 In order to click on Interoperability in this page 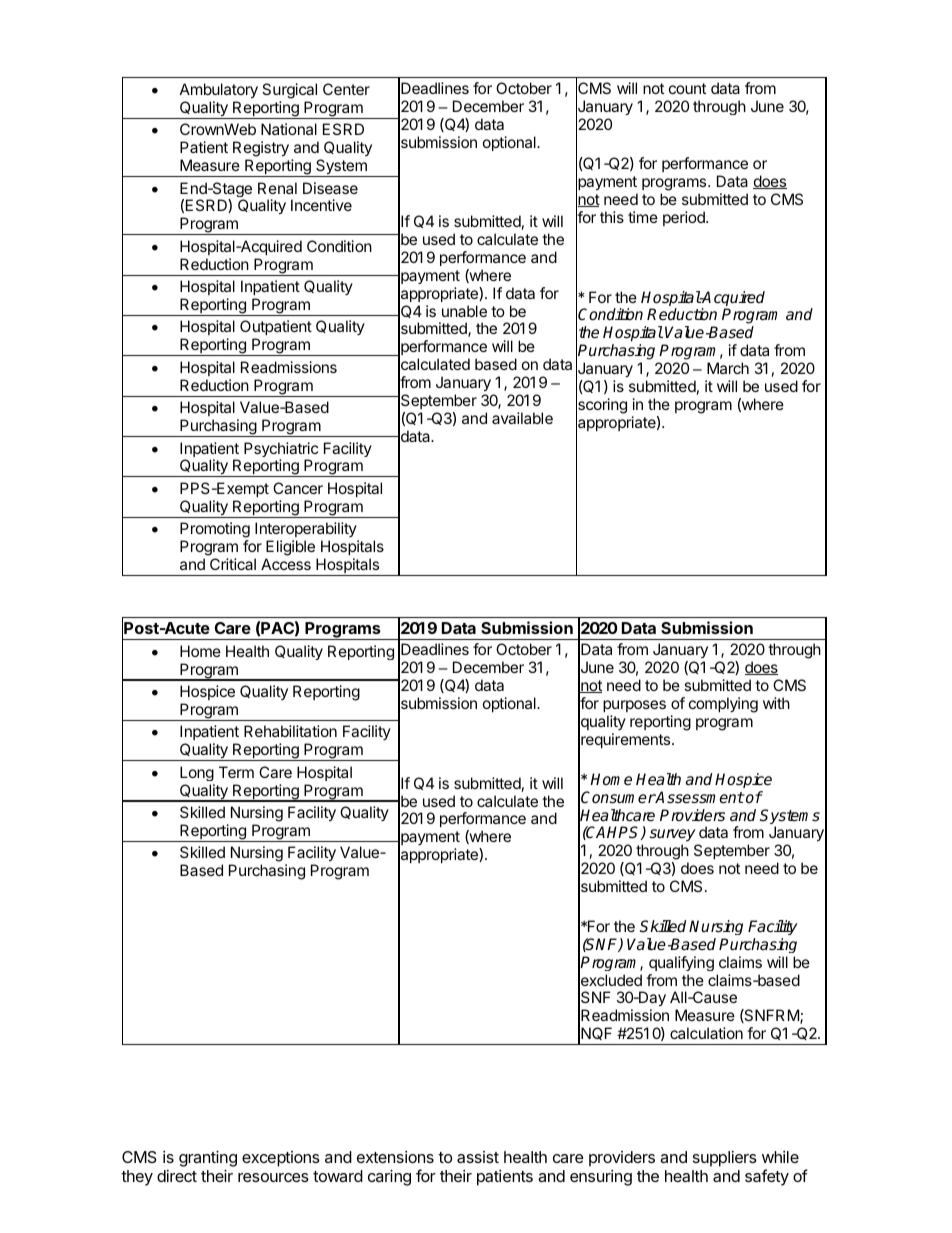, I will do `click(307, 531)`.
